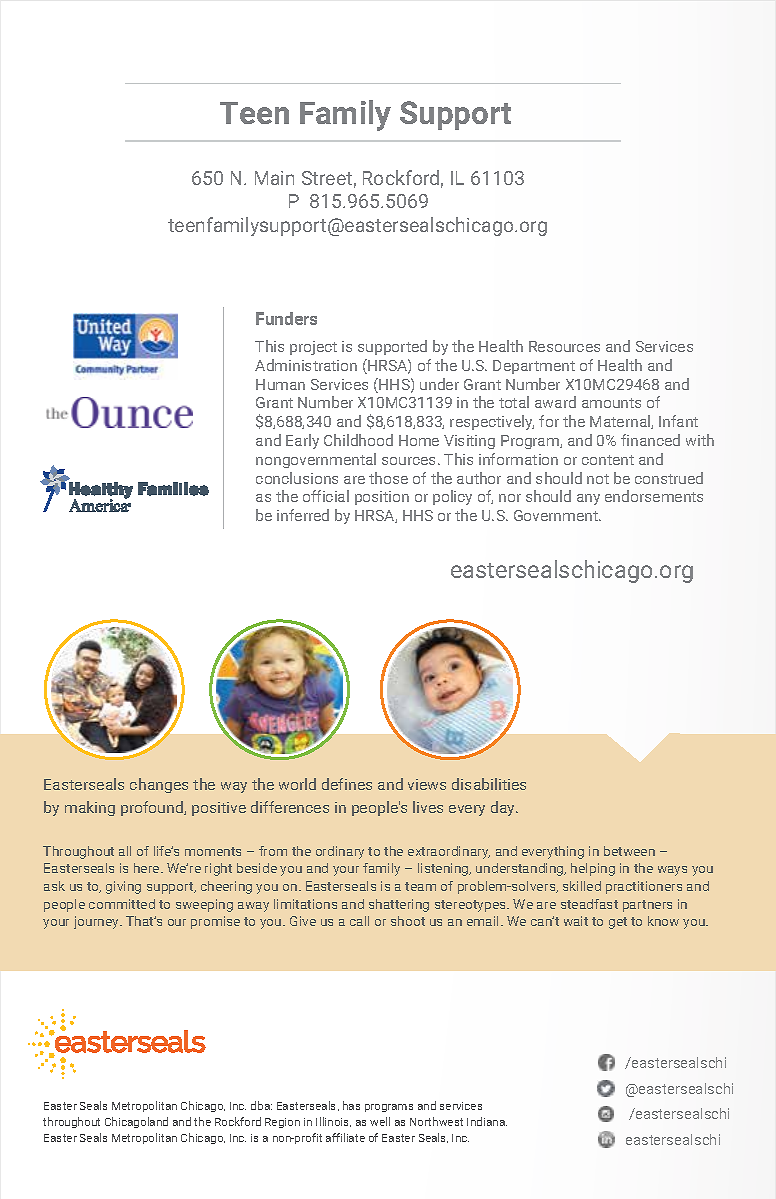 The image size is (776, 1199). Describe the element at coordinates (588, 499) in the document. I see `any` at that location.
